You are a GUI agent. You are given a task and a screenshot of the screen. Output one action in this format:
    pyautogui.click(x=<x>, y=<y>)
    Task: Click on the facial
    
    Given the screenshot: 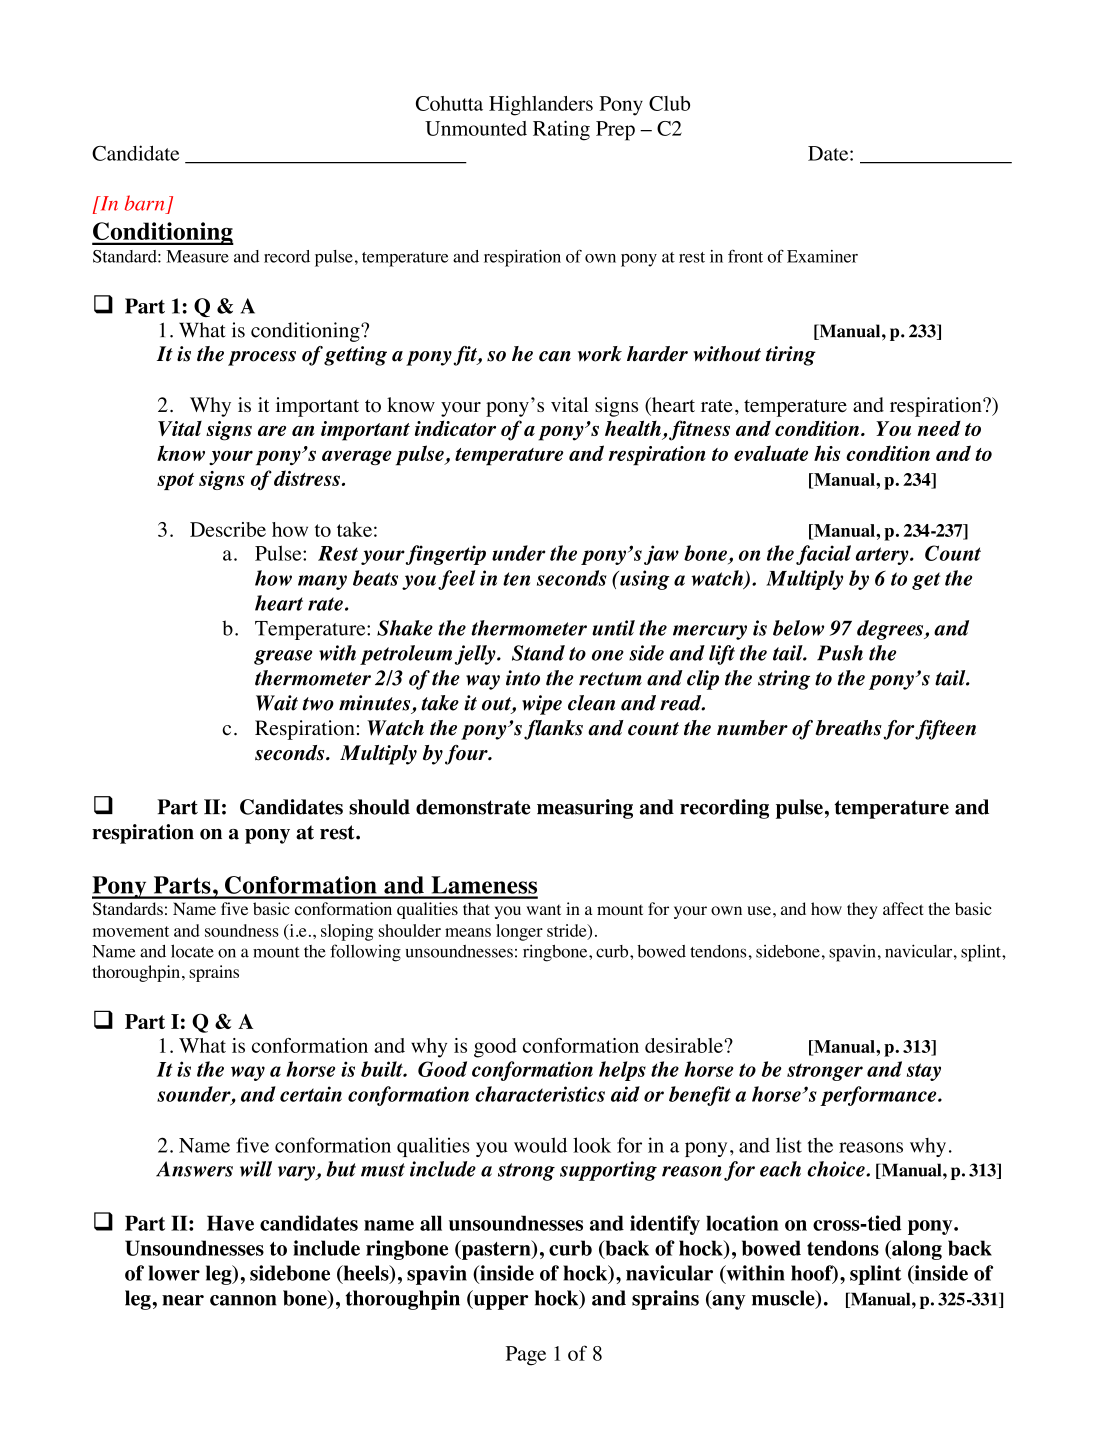 What is the action you would take?
    pyautogui.click(x=823, y=555)
